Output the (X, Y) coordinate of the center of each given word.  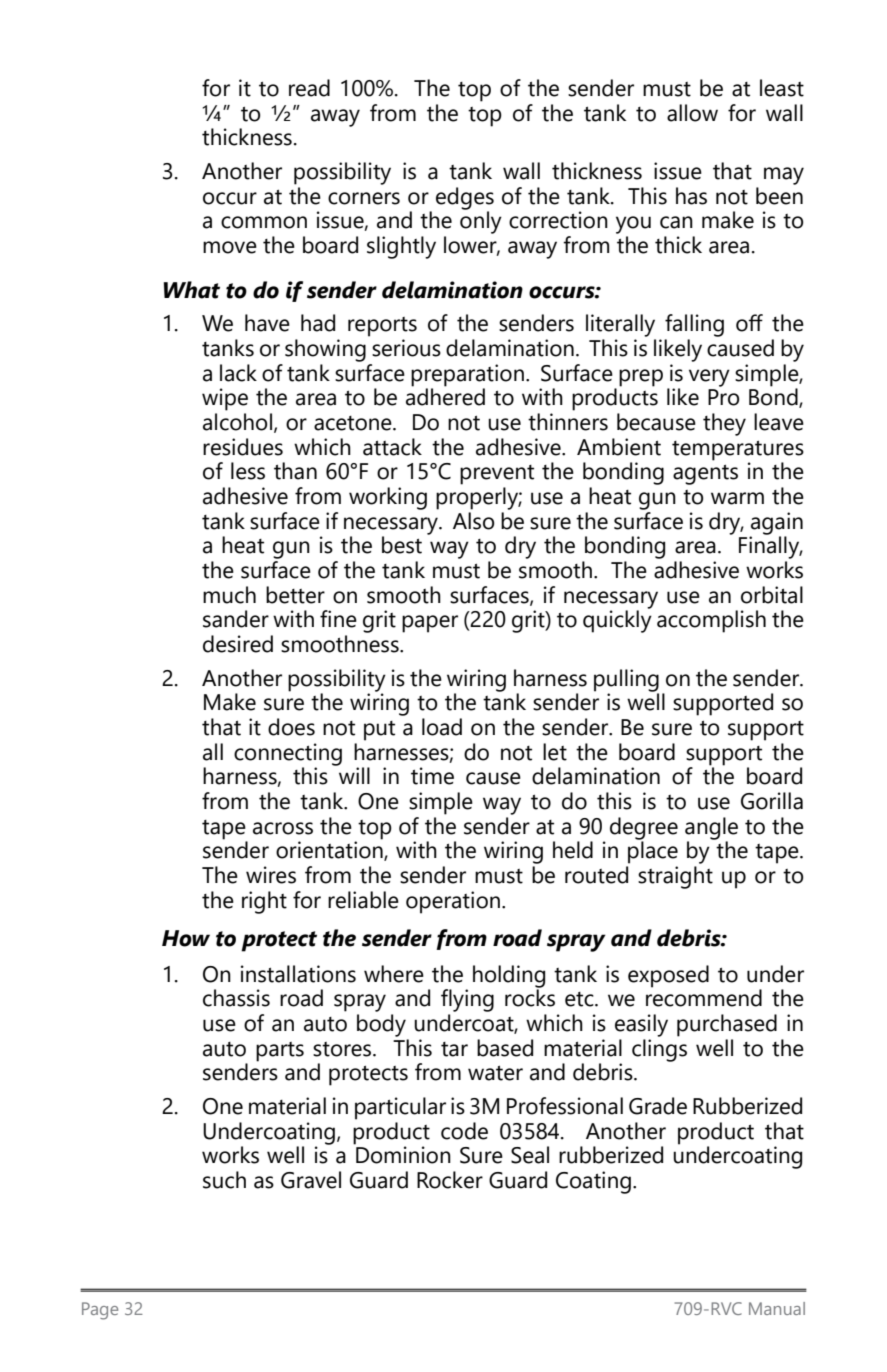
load (442, 727)
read (309, 88)
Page (100, 1311)
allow (692, 113)
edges (465, 198)
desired (238, 644)
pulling (626, 680)
